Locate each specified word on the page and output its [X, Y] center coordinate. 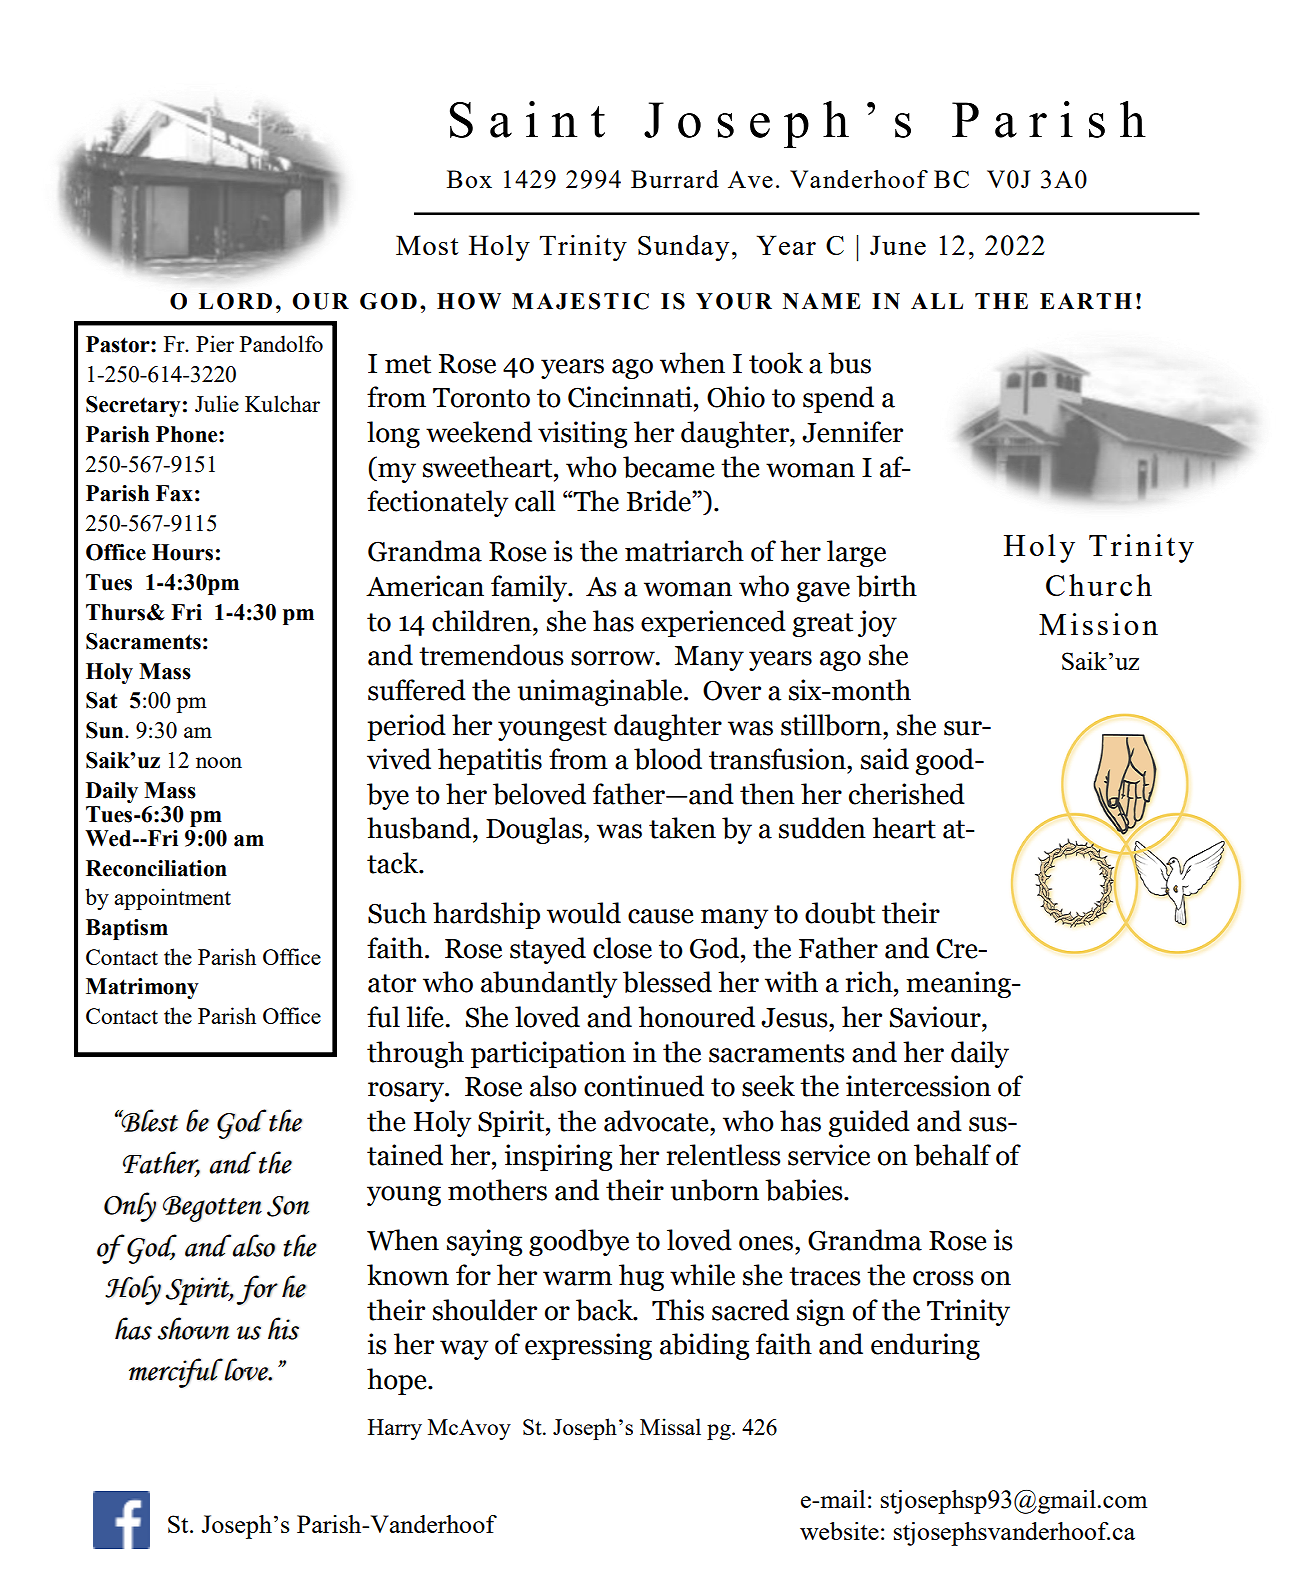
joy [877, 623]
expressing [588, 1346]
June [898, 245]
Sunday [683, 248]
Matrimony [142, 988]
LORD [235, 301]
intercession [918, 1086]
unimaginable [601, 692]
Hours [182, 552]
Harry [395, 1429]
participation [548, 1054]
